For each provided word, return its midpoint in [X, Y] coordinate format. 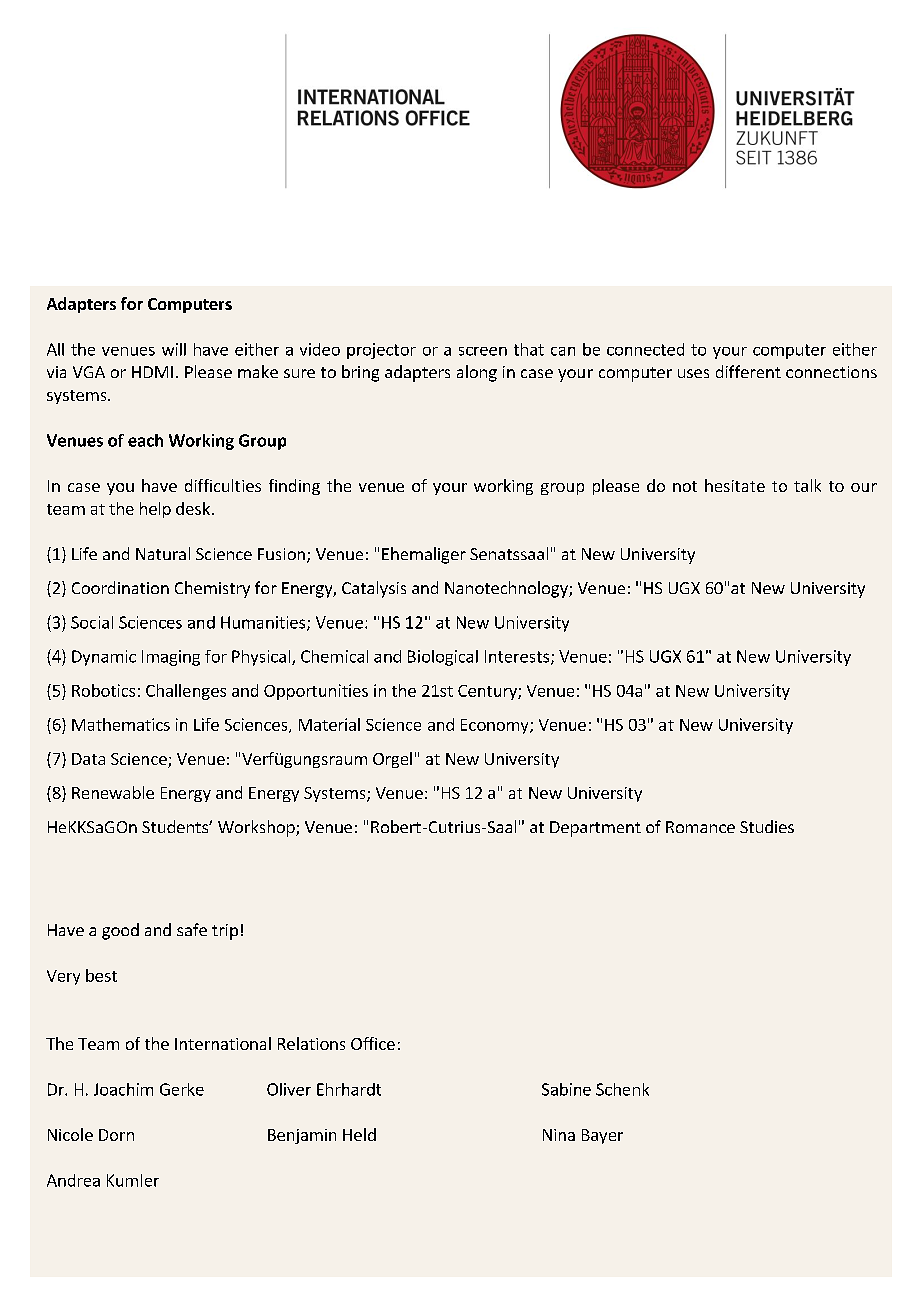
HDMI [152, 372]
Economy [496, 726]
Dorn [116, 1135]
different [748, 371]
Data [88, 759]
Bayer [602, 1136]
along [477, 373]
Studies [767, 826]
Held [359, 1134]
